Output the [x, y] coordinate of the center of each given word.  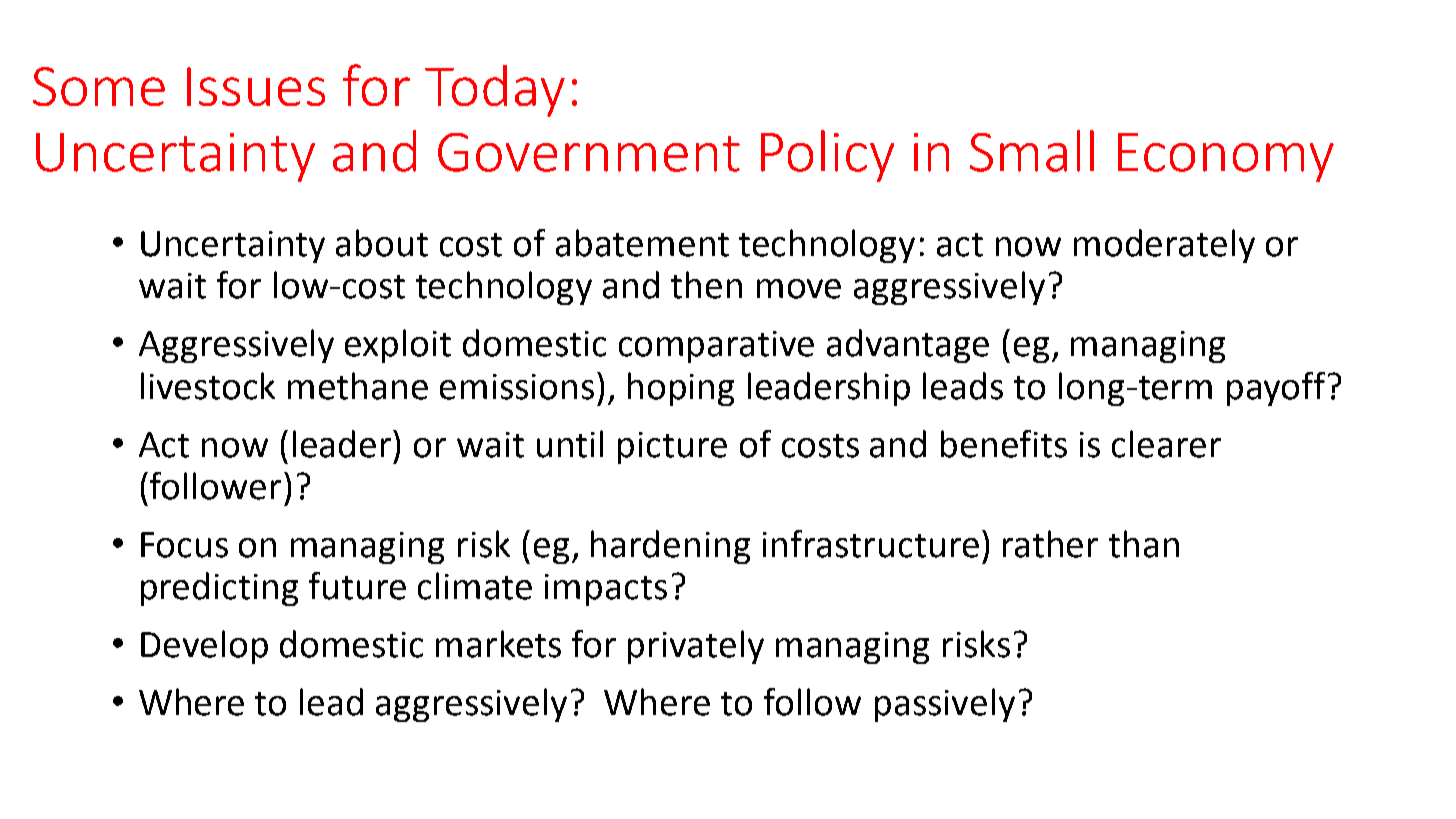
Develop [204, 647]
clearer [1166, 444]
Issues [256, 86]
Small [1032, 151]
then [706, 285]
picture [672, 448]
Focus [184, 545]
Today [495, 91]
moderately [1164, 246]
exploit [398, 346]
